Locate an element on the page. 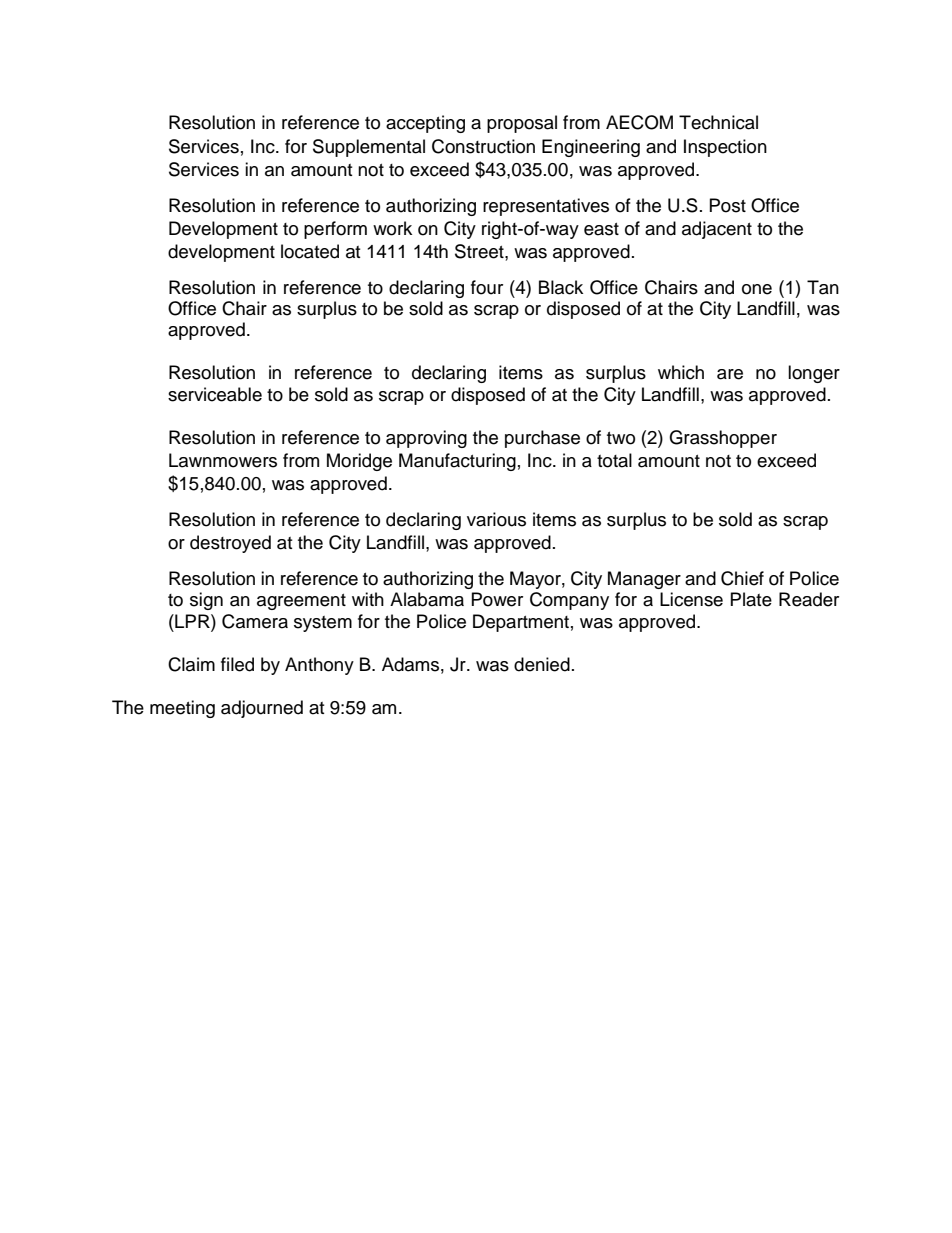 Image resolution: width=952 pixels, height=1233 pixels. filed is located at coordinates (237, 664).
